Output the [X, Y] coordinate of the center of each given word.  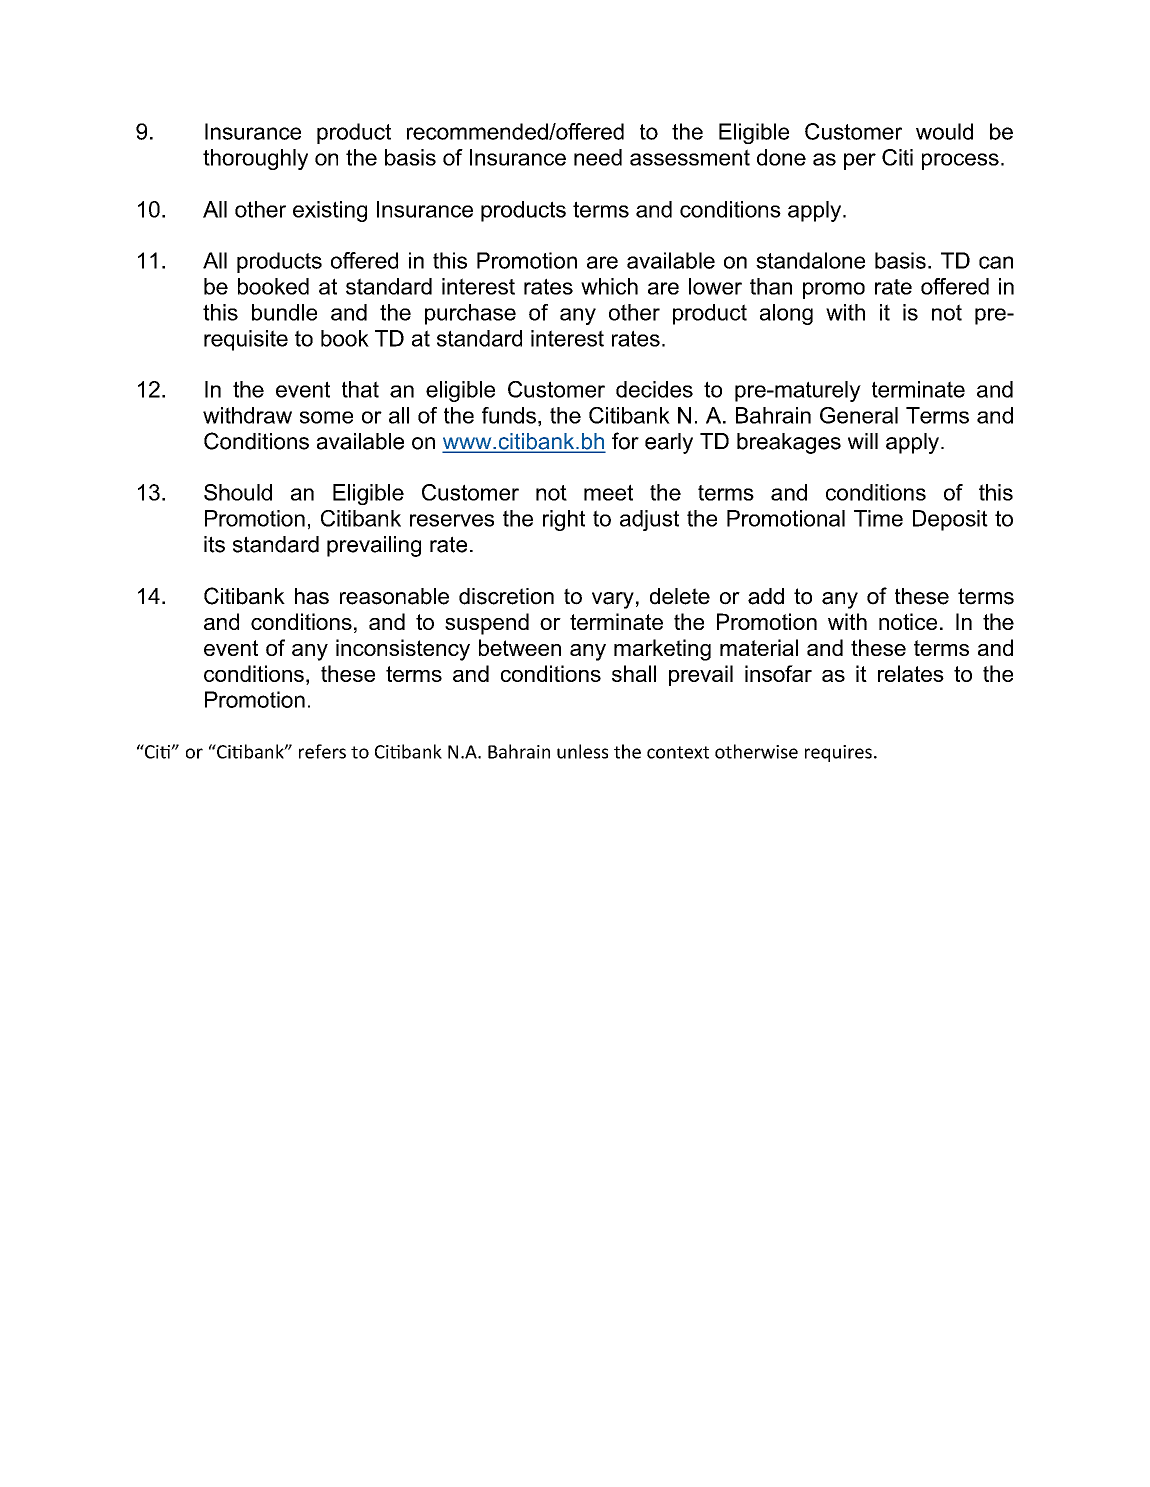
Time [878, 518]
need [598, 157]
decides [654, 389]
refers [322, 751]
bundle [284, 312]
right [564, 520]
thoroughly [255, 159]
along [786, 314]
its [214, 544]
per [860, 161]
